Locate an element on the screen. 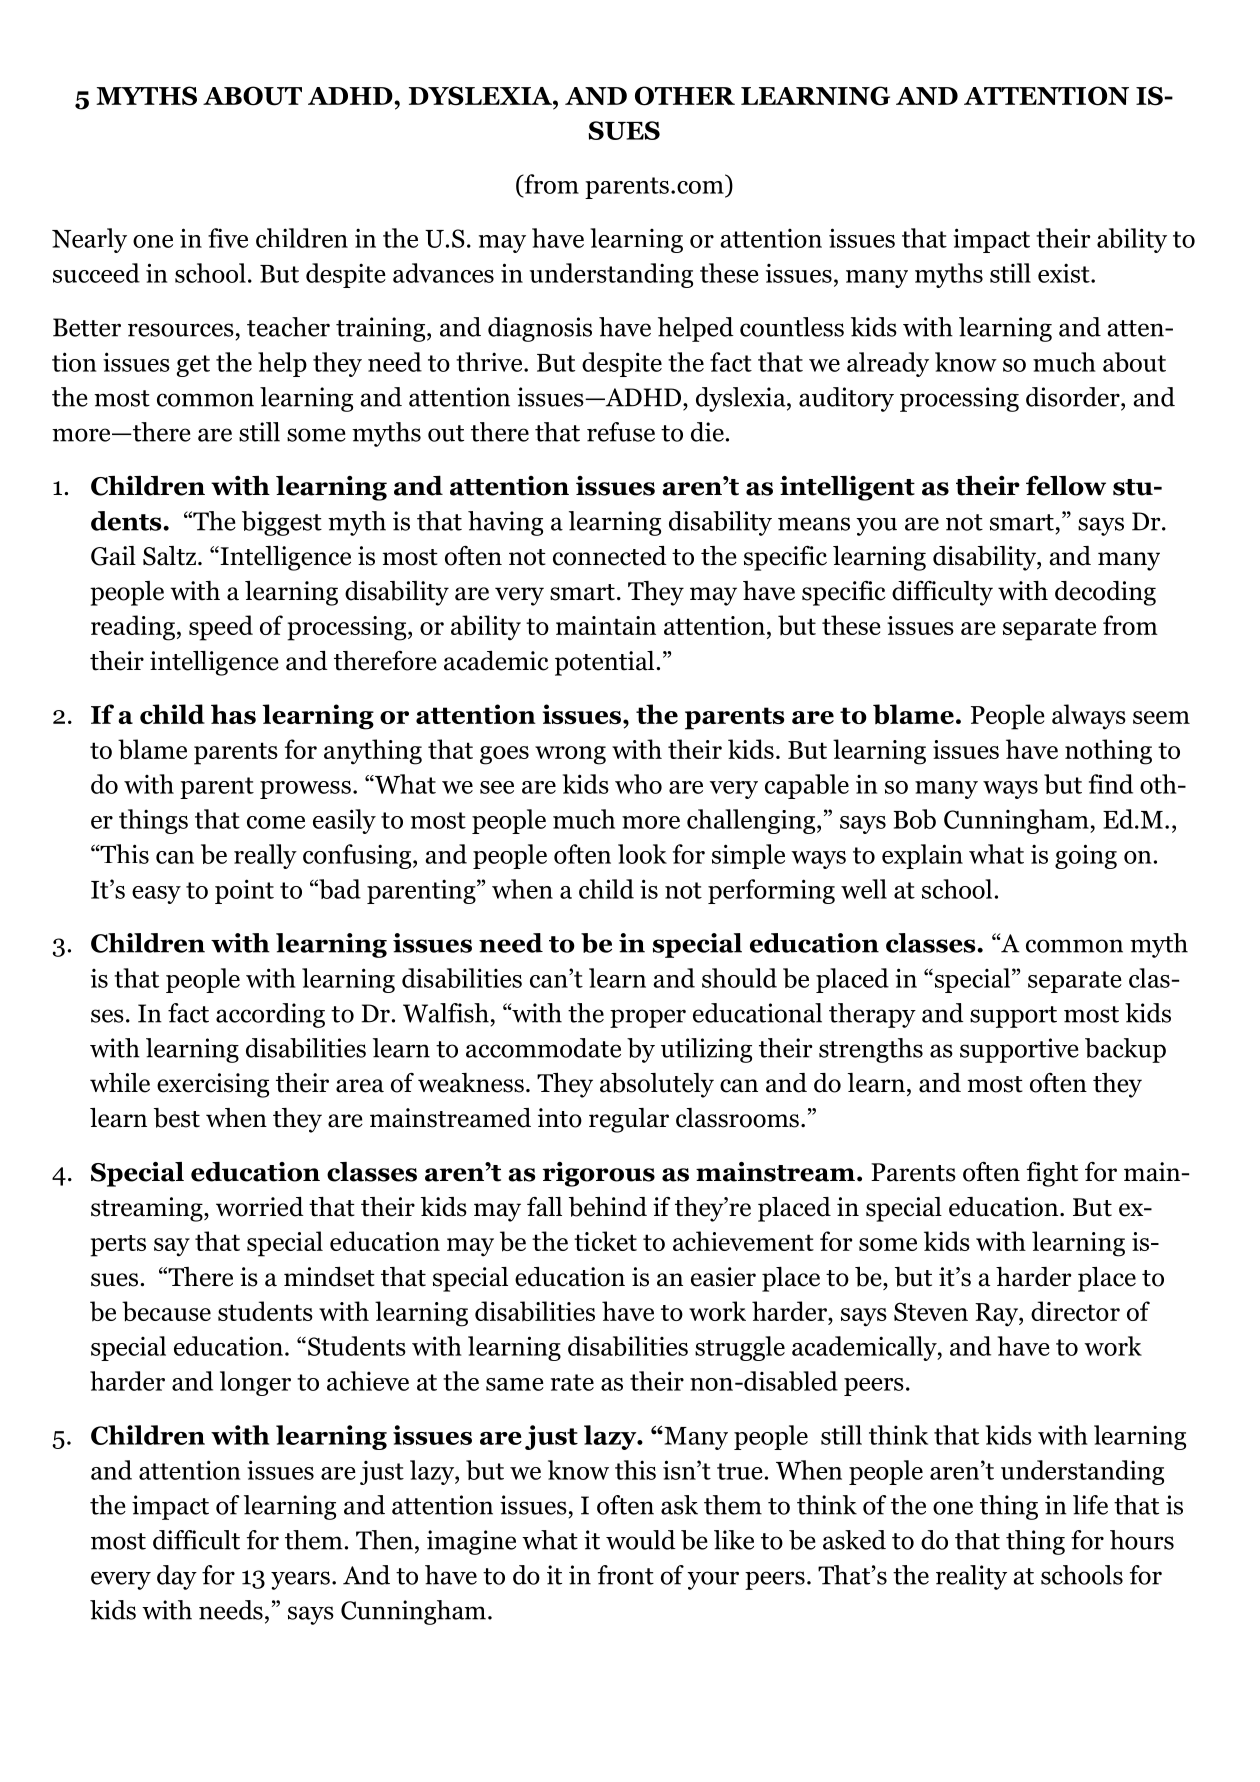 The height and width of the screenshot is (1782, 1260). exist is located at coordinates (1065, 273).
